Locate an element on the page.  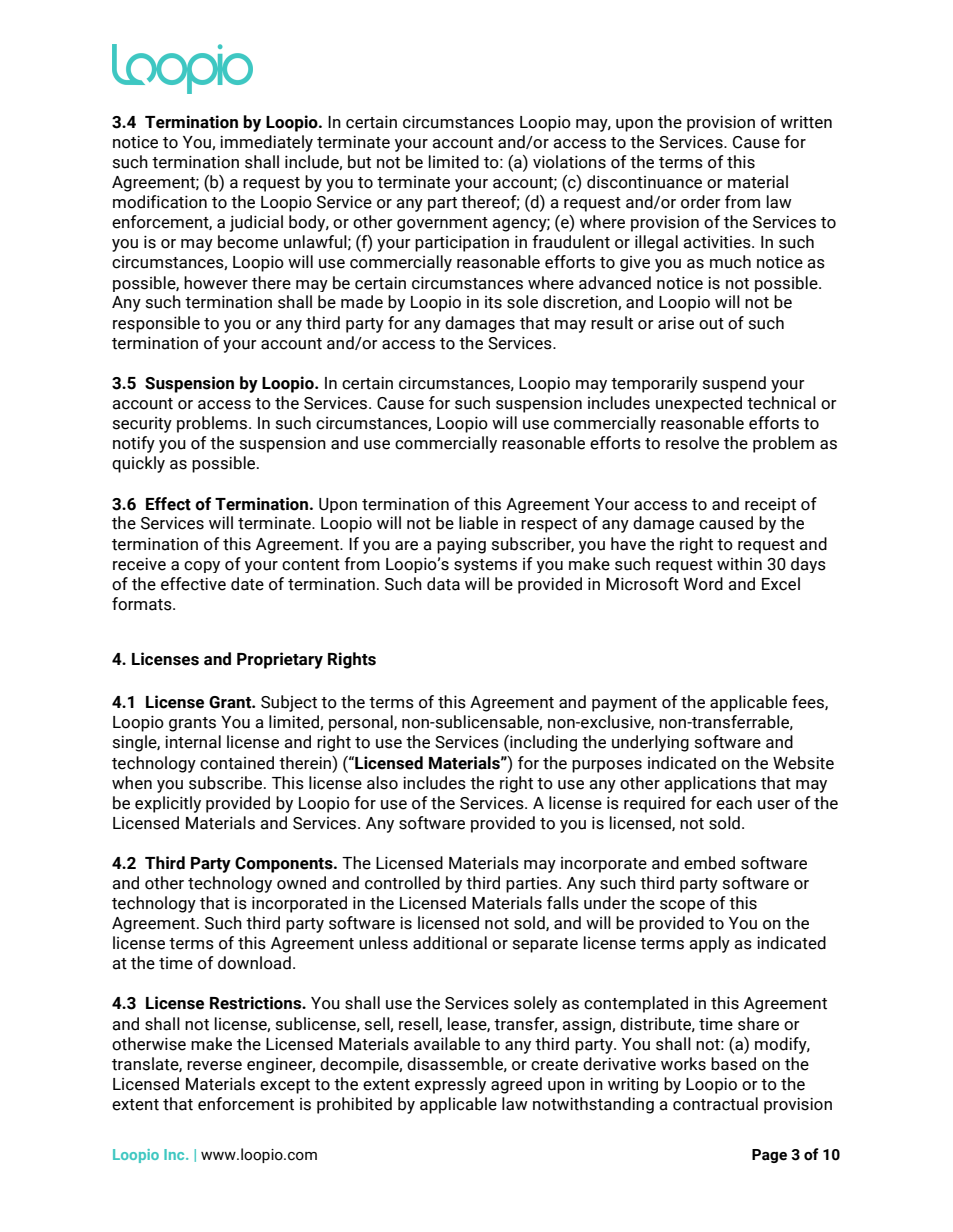
download is located at coordinates (254, 963).
